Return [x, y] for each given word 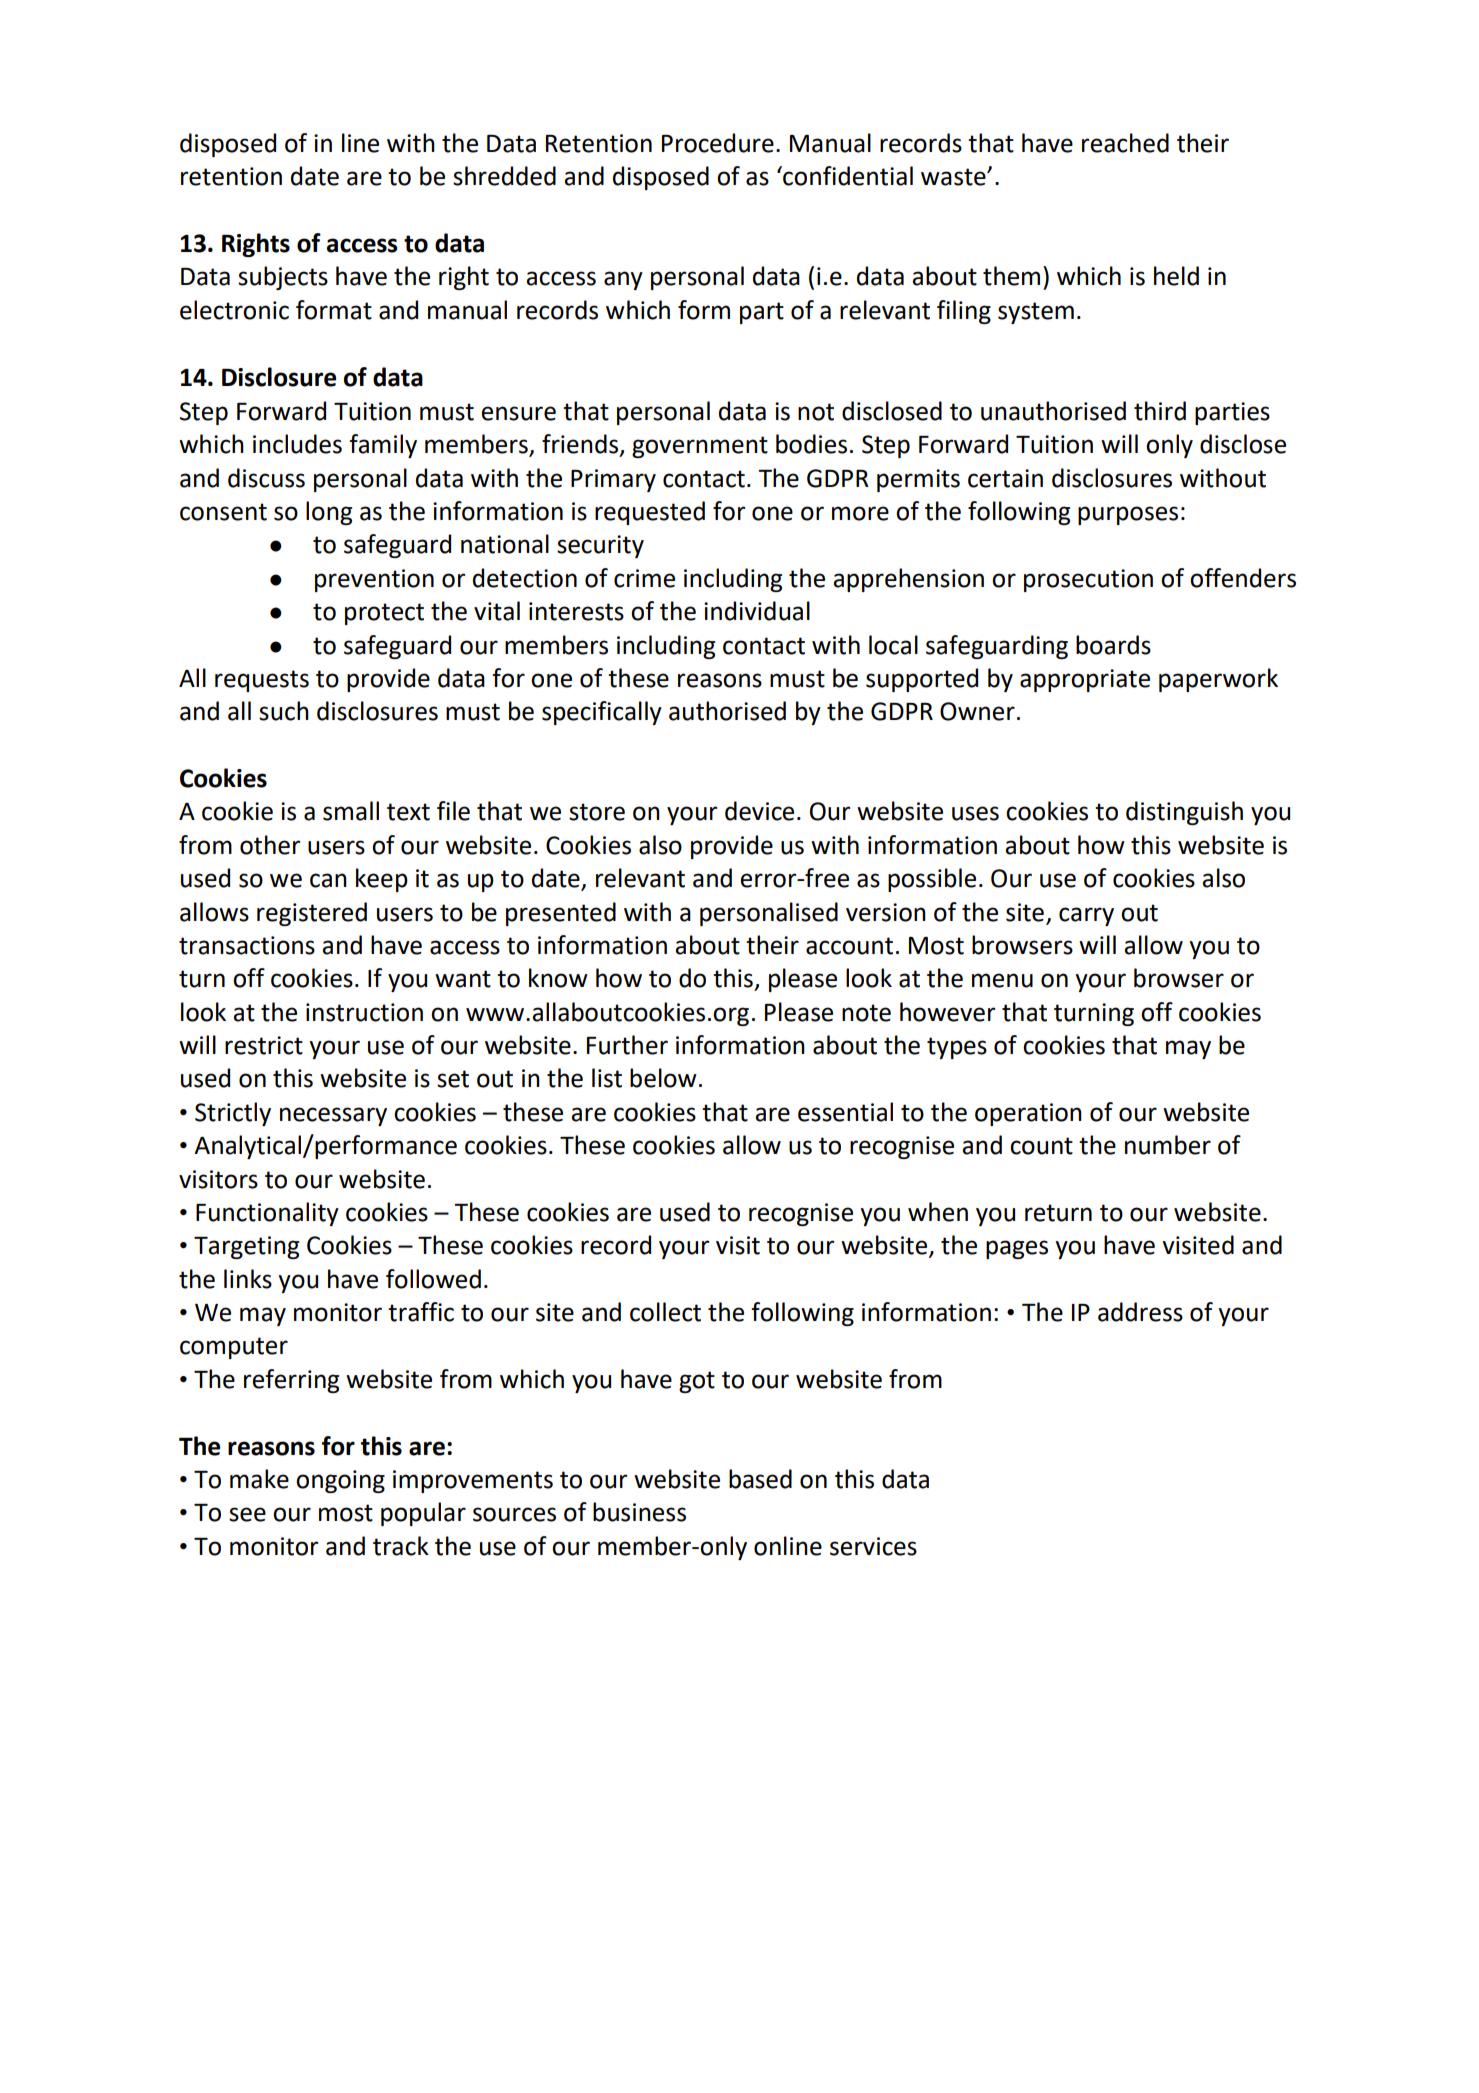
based [760, 1479]
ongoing [340, 1481]
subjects [283, 278]
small [351, 811]
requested [650, 513]
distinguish [1184, 813]
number [1168, 1145]
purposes [1128, 515]
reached [1125, 143]
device [759, 811]
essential [845, 1112]
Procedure [718, 143]
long [329, 513]
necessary [333, 1116]
